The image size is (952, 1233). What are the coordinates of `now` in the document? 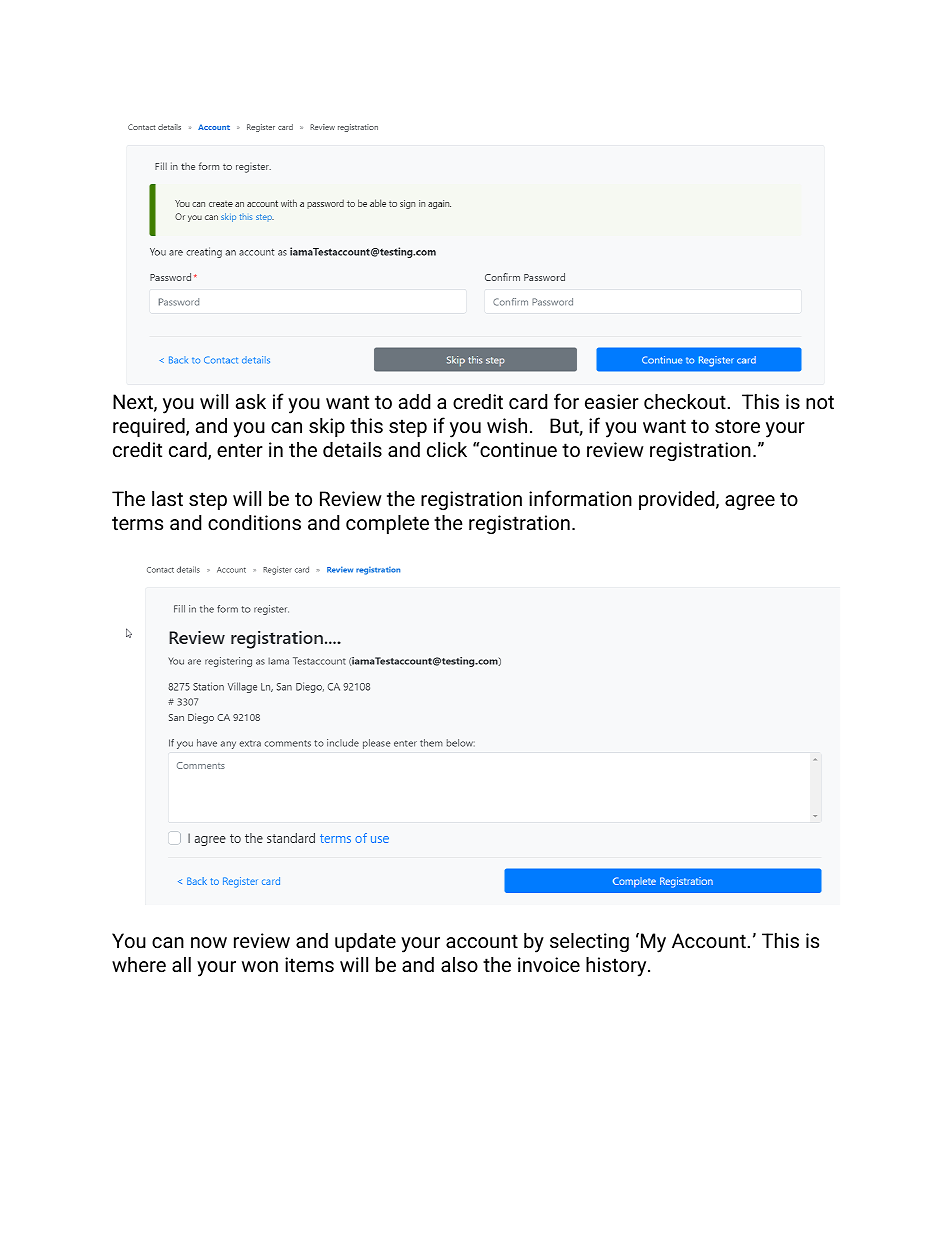 It's located at (209, 943).
